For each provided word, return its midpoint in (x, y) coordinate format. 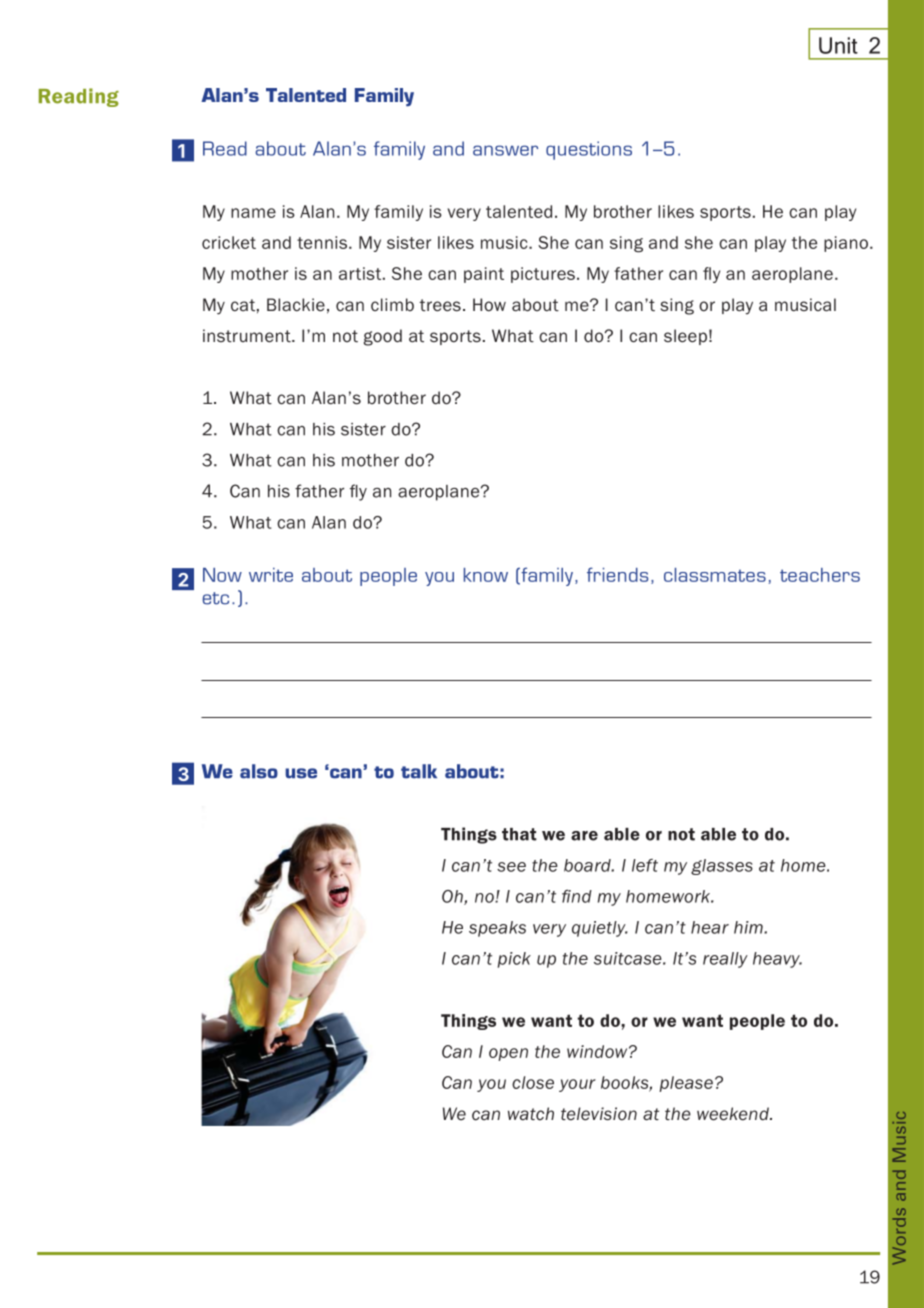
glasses (722, 867)
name (253, 213)
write (271, 575)
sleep (685, 337)
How (489, 305)
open (508, 1054)
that (519, 834)
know (486, 575)
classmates (715, 575)
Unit (838, 45)
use (301, 773)
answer (505, 150)
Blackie (296, 305)
